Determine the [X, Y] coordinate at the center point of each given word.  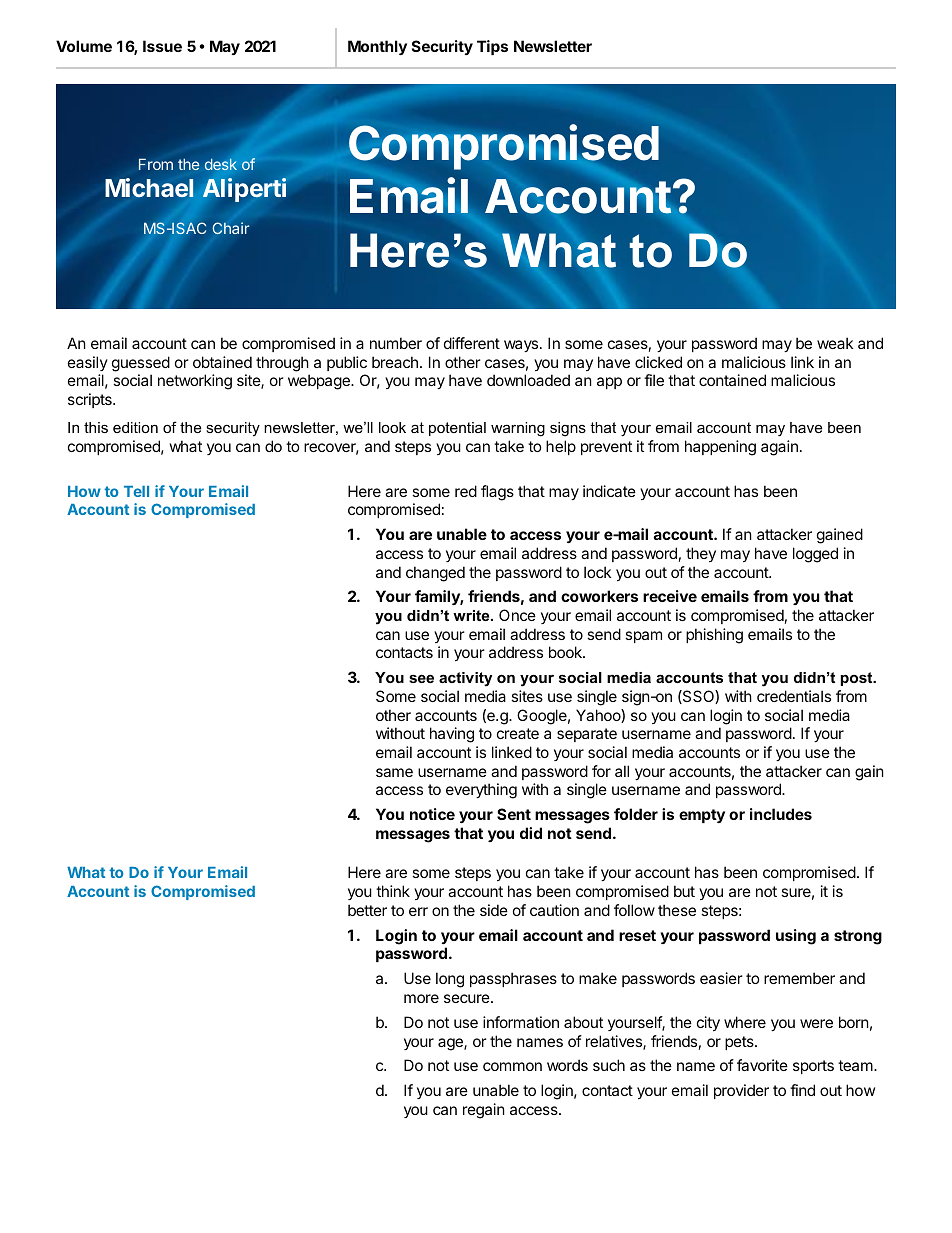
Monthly [377, 47]
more [421, 998]
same [394, 772]
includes [781, 814]
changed [435, 574]
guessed [141, 364]
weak [835, 343]
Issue [162, 46]
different [472, 343]
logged [815, 555]
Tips [492, 47]
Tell [136, 491]
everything [481, 791]
